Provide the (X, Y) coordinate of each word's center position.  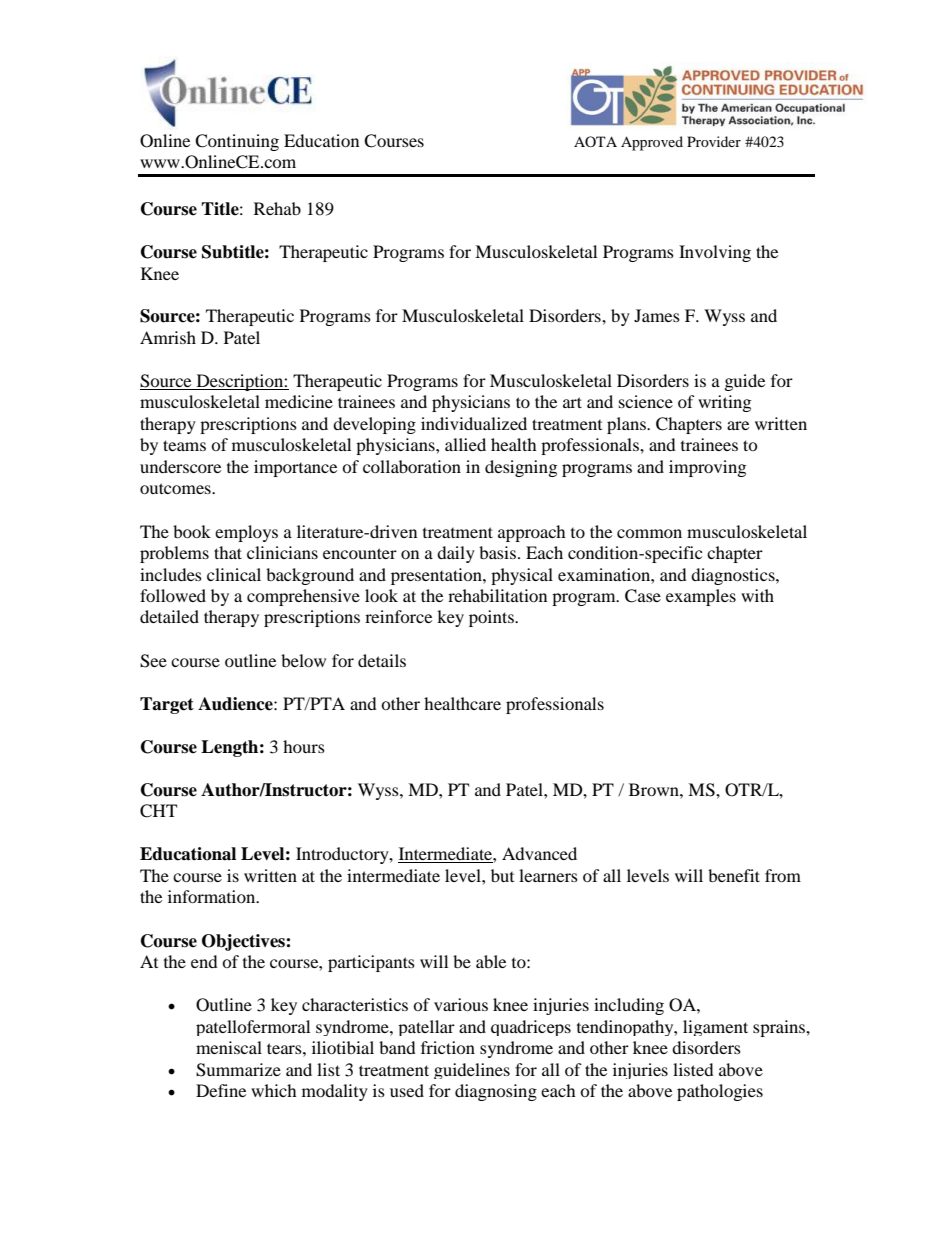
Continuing (237, 142)
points (492, 618)
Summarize (238, 1070)
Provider (714, 141)
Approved (652, 143)
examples (701, 597)
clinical (234, 574)
